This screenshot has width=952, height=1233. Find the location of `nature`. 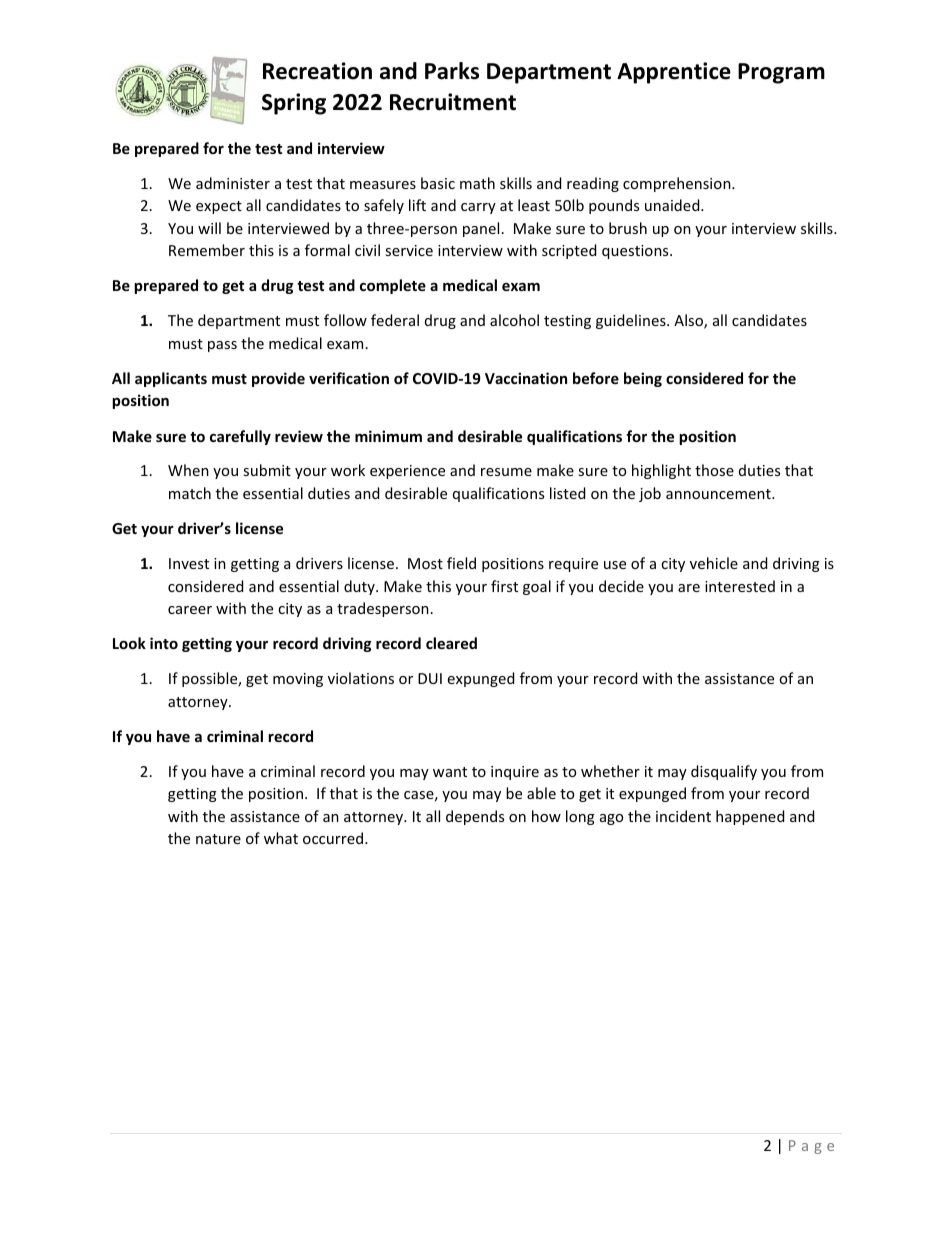

nature is located at coordinates (218, 839).
